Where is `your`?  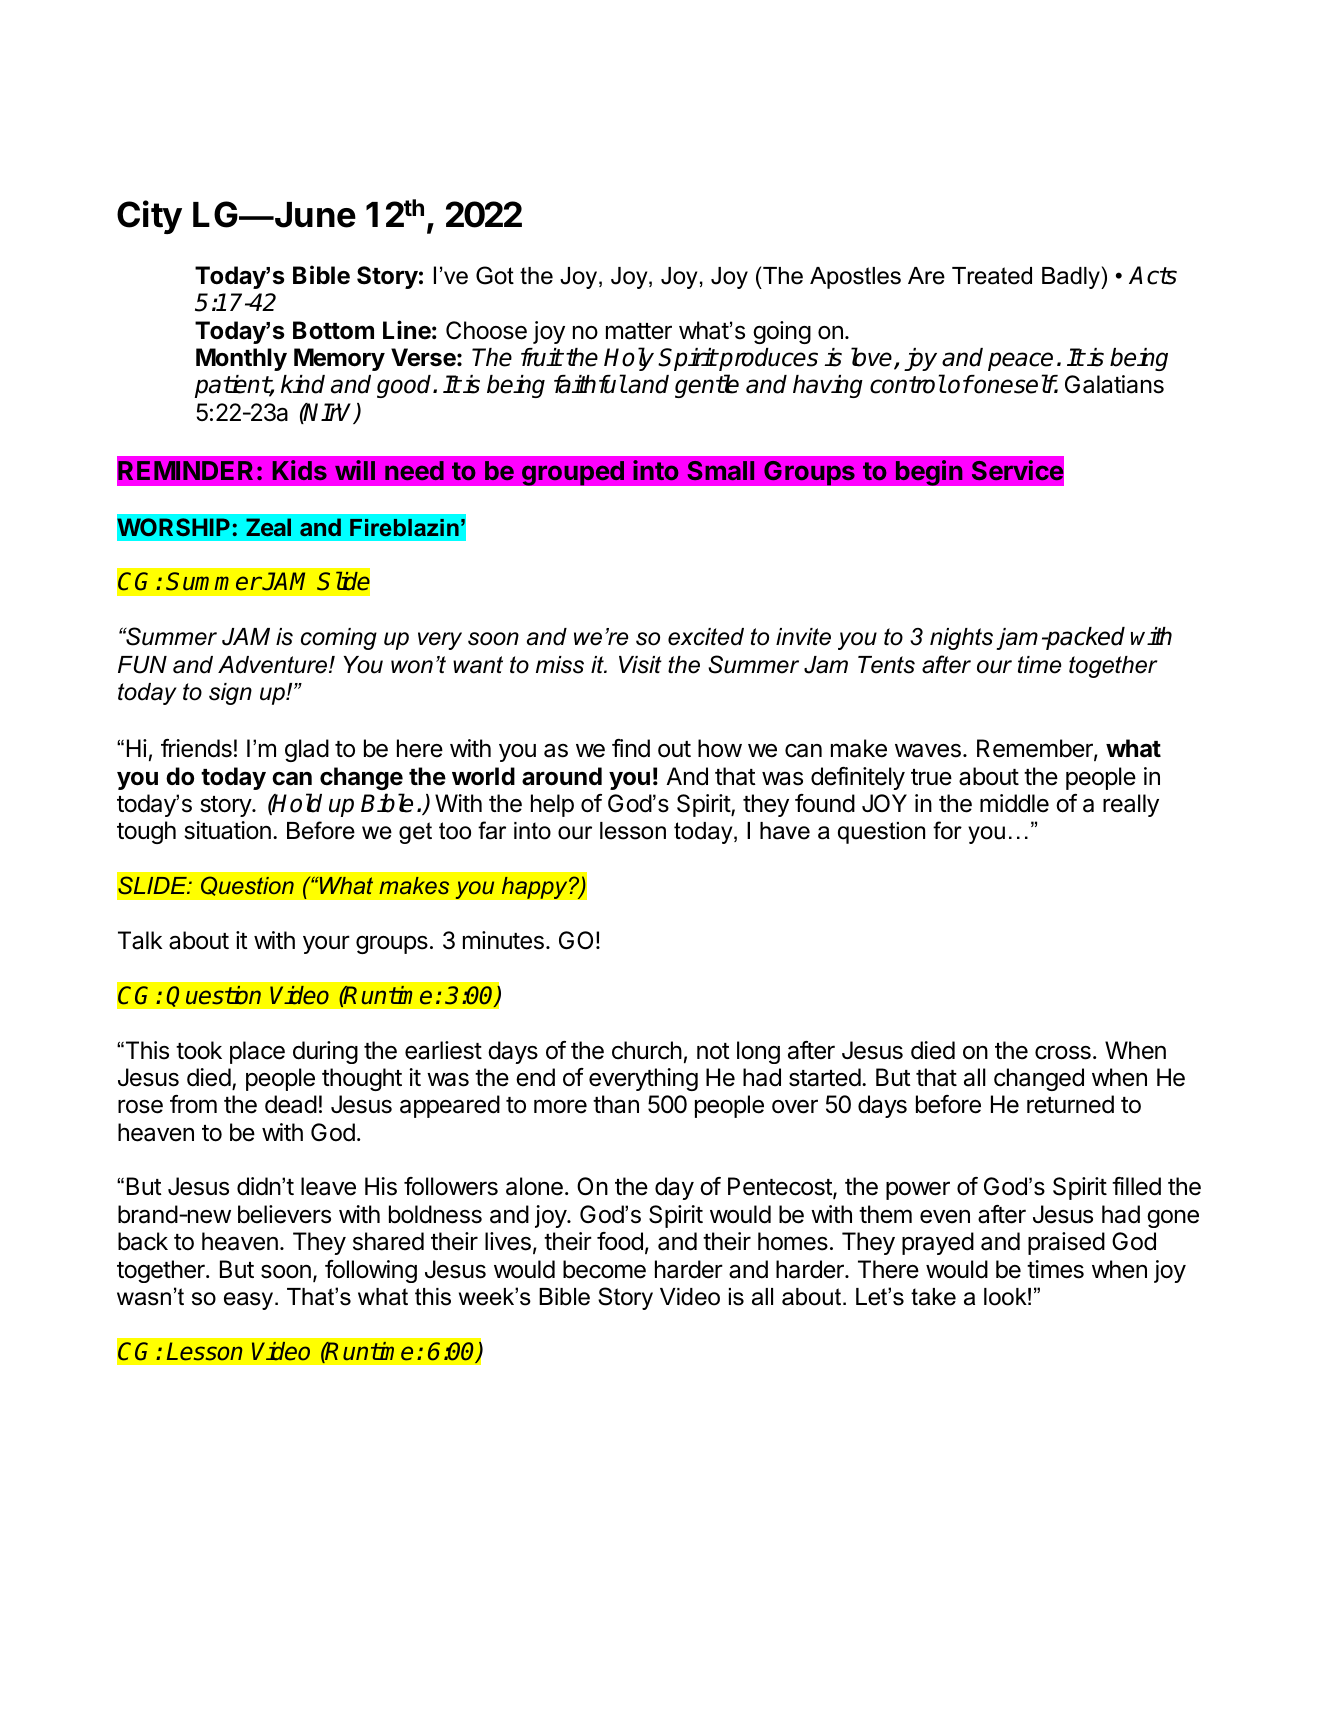
your is located at coordinates (326, 944).
